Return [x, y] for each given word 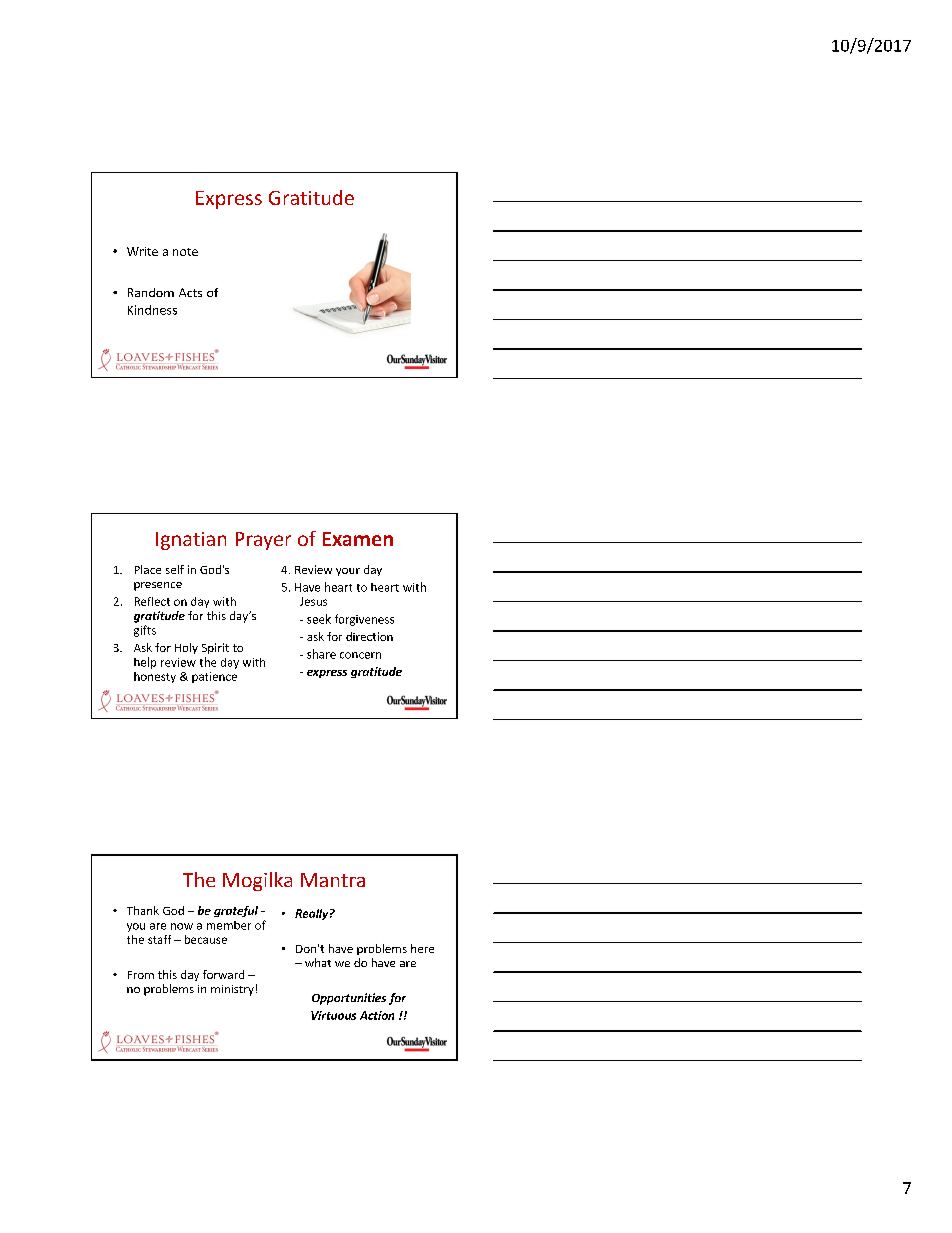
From [141, 975]
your [348, 572]
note [185, 252]
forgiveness [364, 620]
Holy [186, 648]
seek [319, 619]
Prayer [263, 541]
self [175, 569]
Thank [143, 910]
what [318, 962]
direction [369, 636]
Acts [190, 292]
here [422, 948]
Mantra [333, 880]
